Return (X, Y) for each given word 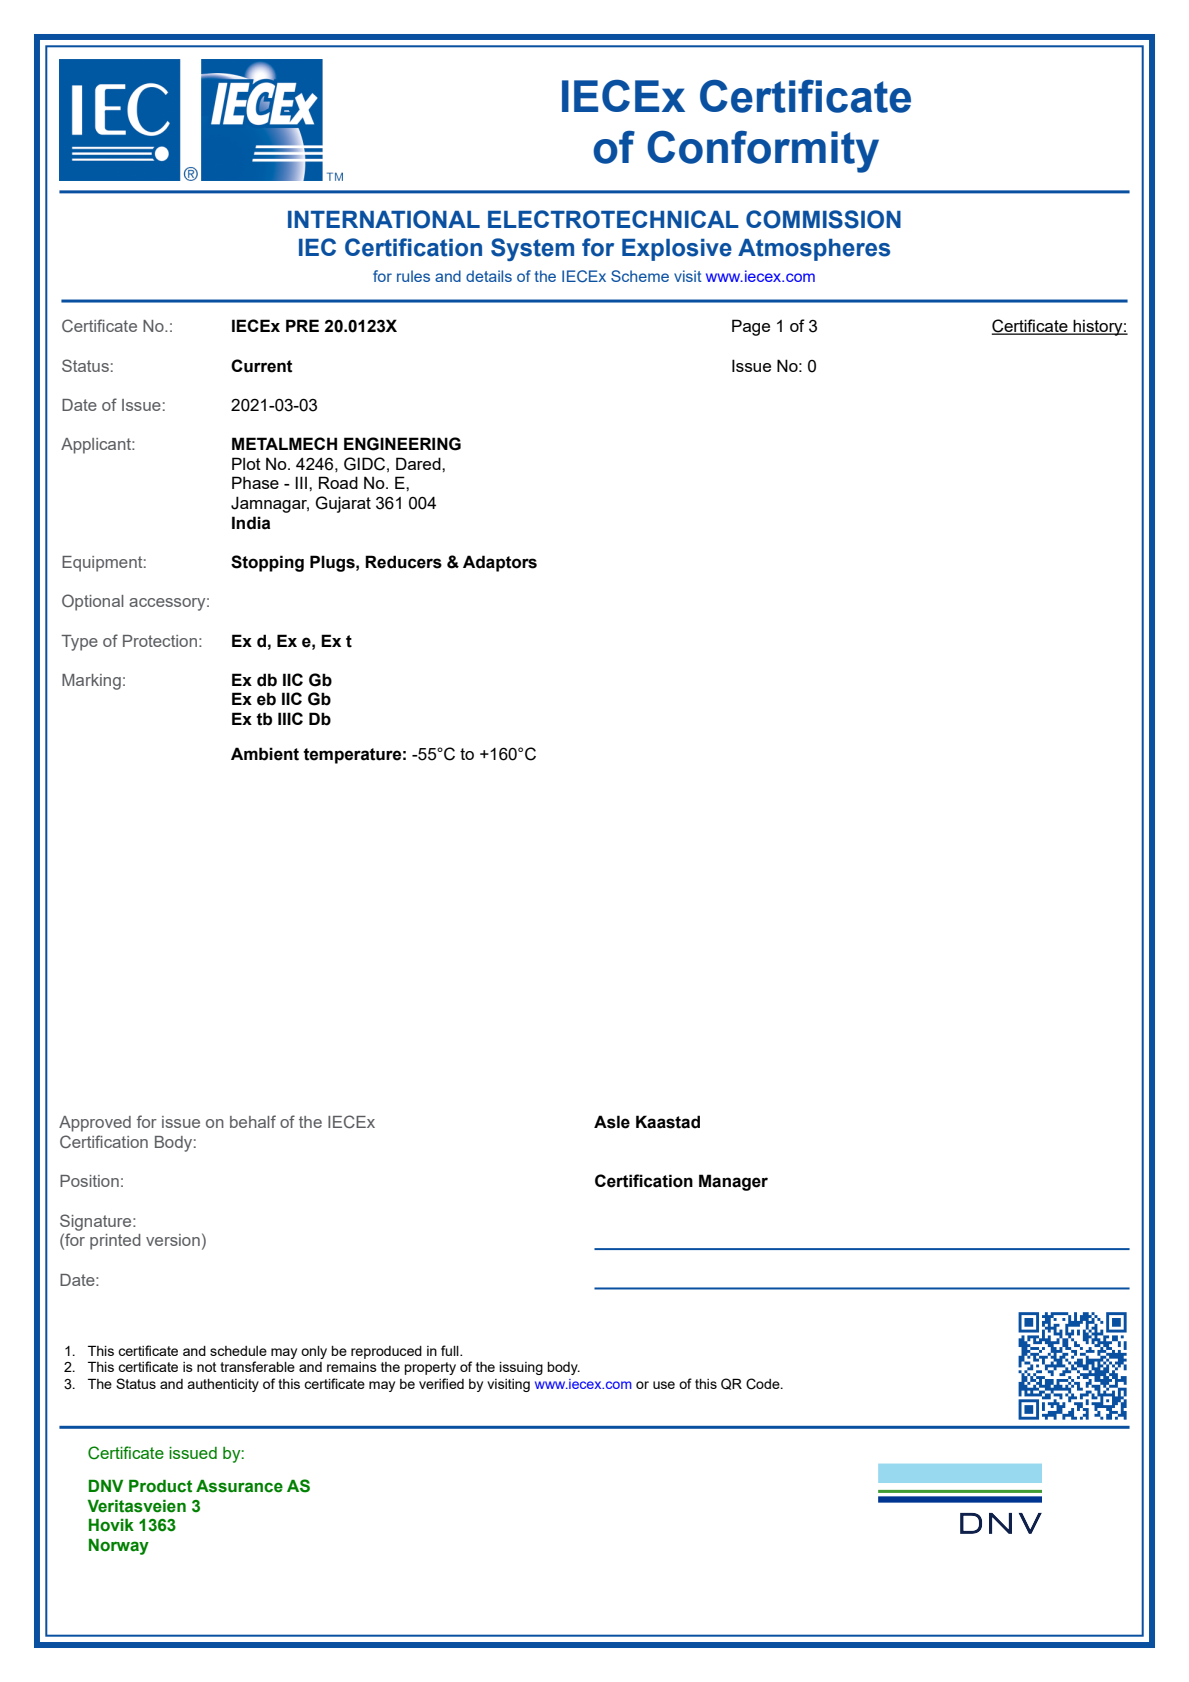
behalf (253, 1121)
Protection (160, 641)
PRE (302, 325)
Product (160, 1486)
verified (441, 1383)
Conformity (763, 151)
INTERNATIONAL (384, 219)
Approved (95, 1124)
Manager (733, 1182)
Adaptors (500, 563)
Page (751, 327)
